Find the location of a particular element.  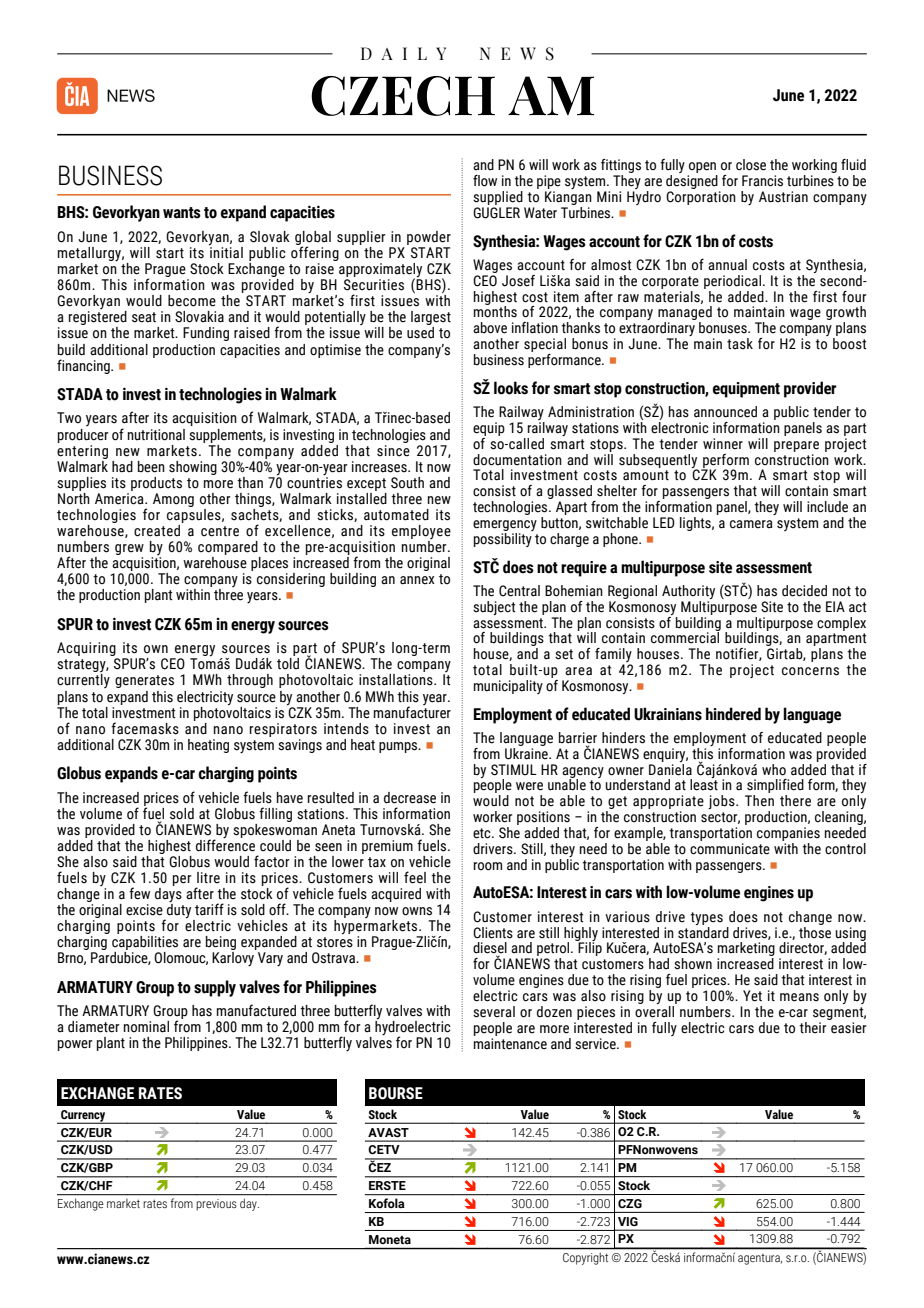

decrease is located at coordinates (410, 798).
